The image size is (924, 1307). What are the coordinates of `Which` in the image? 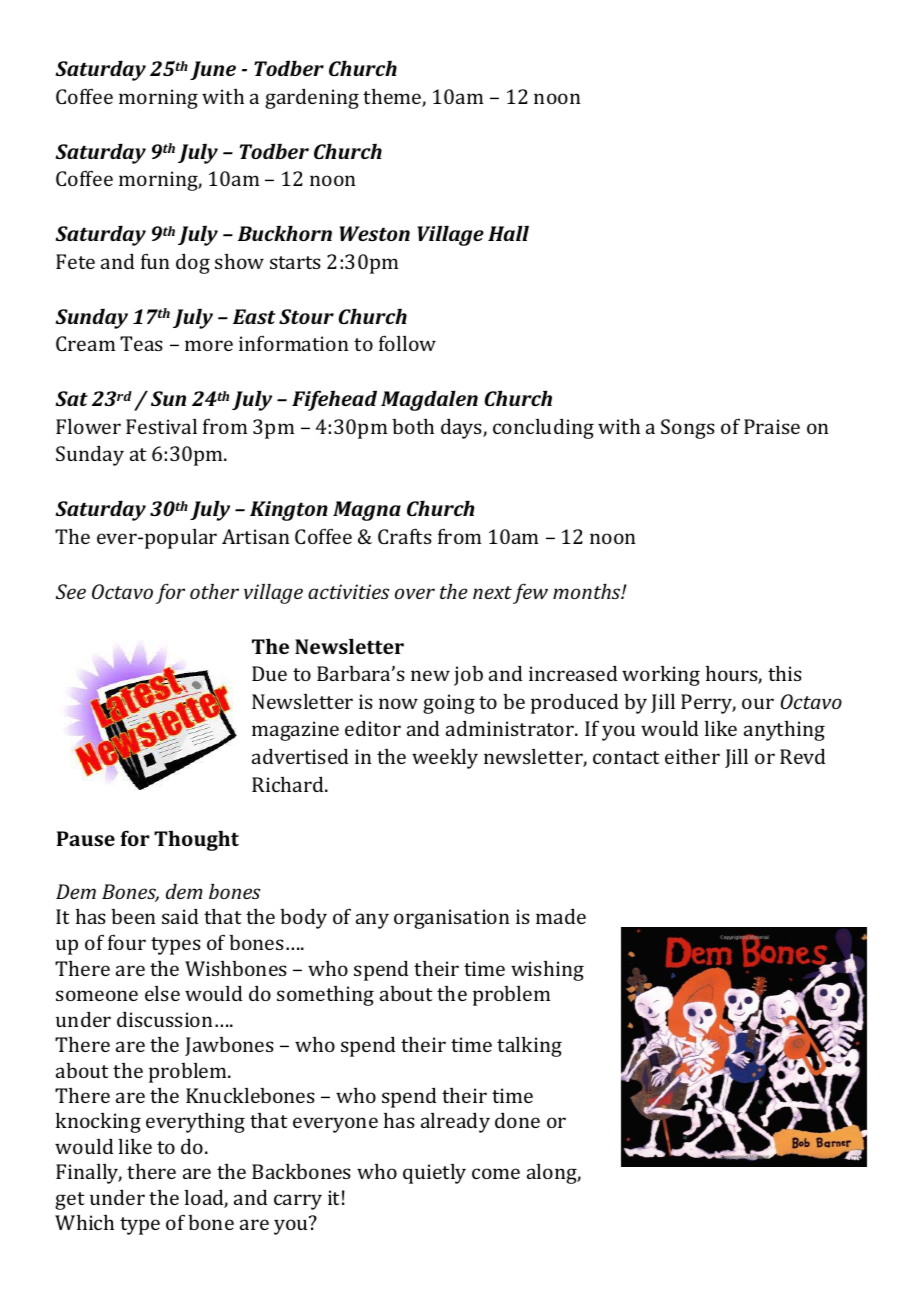 It's located at (84, 1222).
